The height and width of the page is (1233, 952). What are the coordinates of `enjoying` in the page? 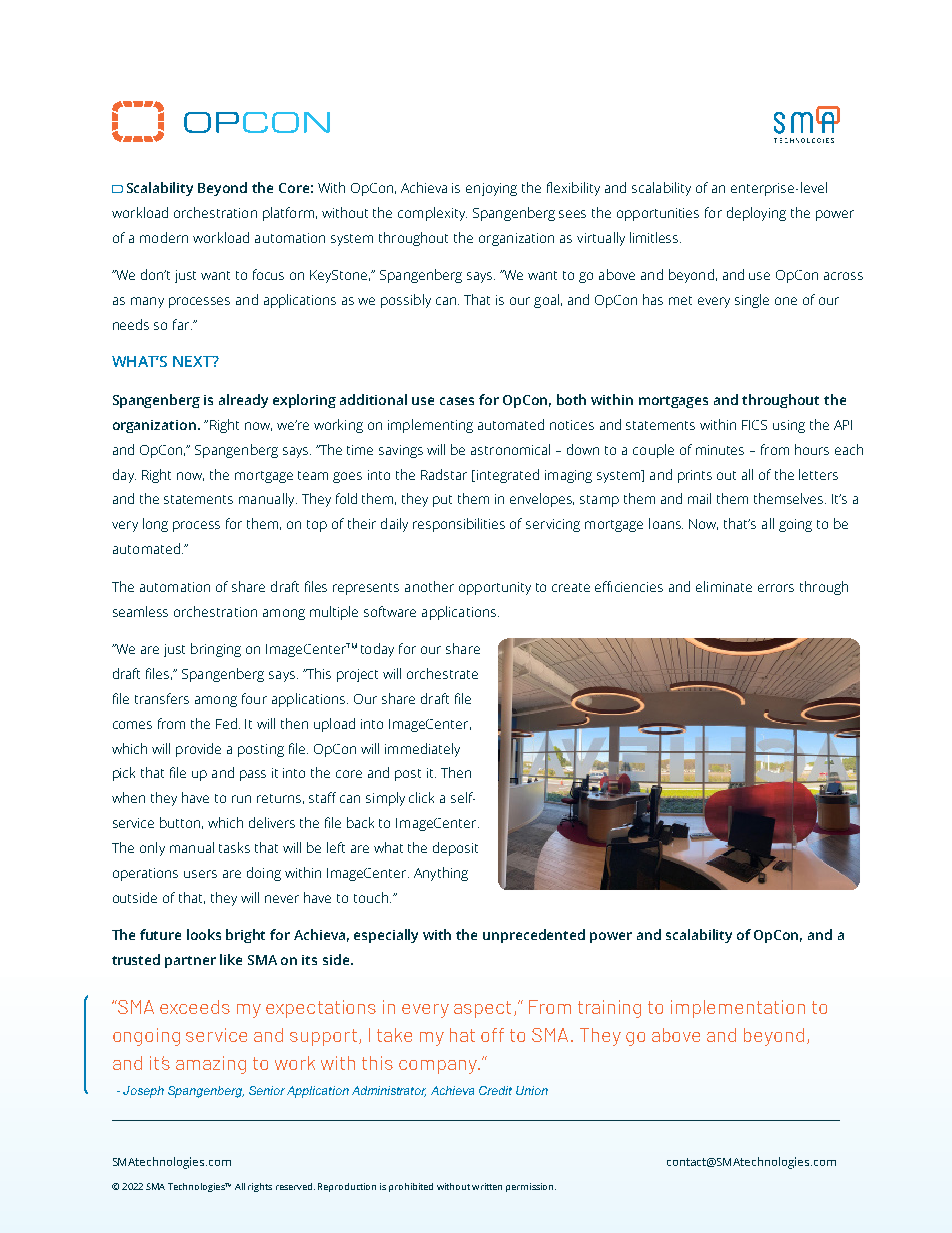 It's located at (491, 189).
